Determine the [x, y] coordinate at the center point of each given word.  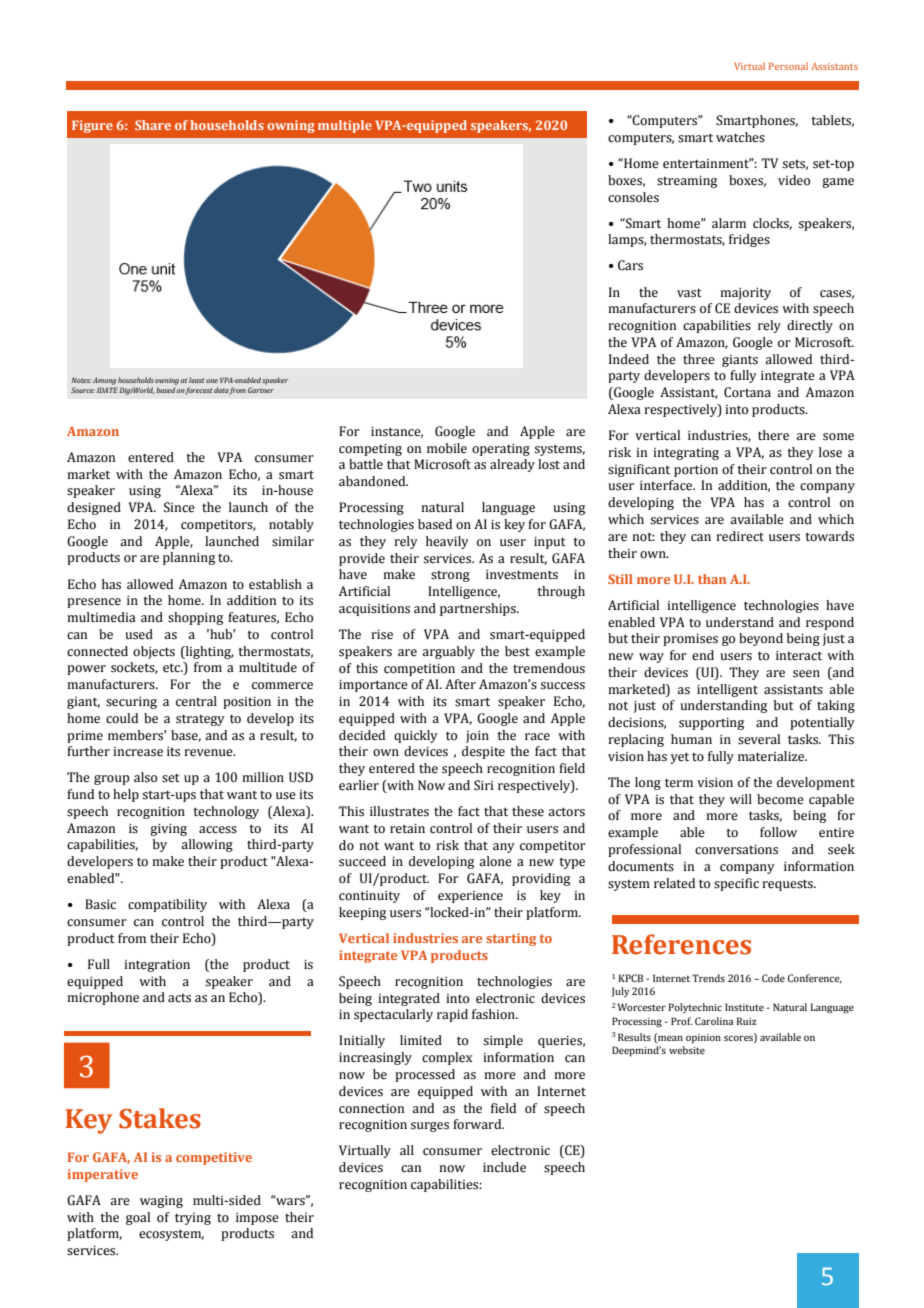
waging [161, 1202]
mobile [447, 448]
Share [153, 125]
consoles [633, 197]
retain [407, 829]
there [773, 435]
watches [740, 137]
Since [179, 507]
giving [168, 830]
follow [778, 832]
